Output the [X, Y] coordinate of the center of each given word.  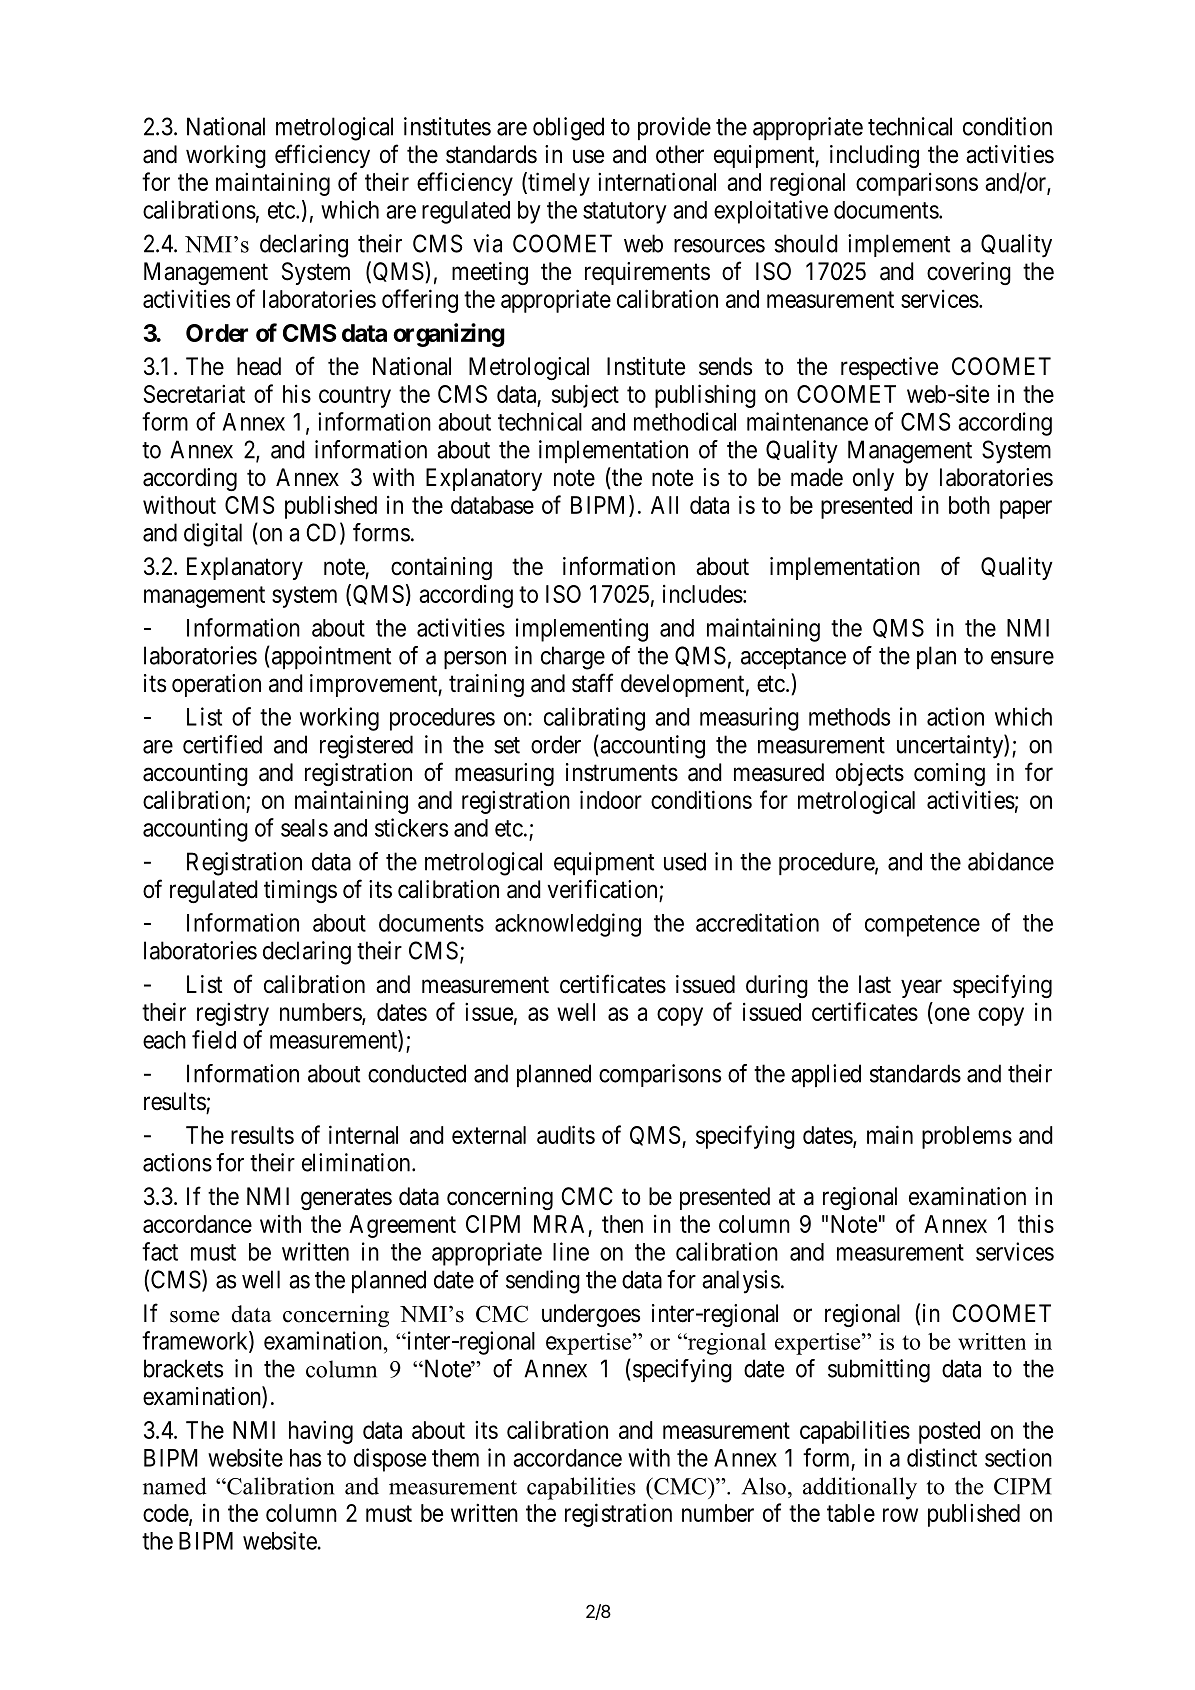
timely [558, 184]
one [952, 1014]
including [874, 156]
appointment [330, 657]
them [455, 1458]
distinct [942, 1457]
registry [233, 1014]
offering [420, 301]
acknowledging [568, 925]
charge [573, 658]
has [305, 1458]
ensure [1022, 658]
